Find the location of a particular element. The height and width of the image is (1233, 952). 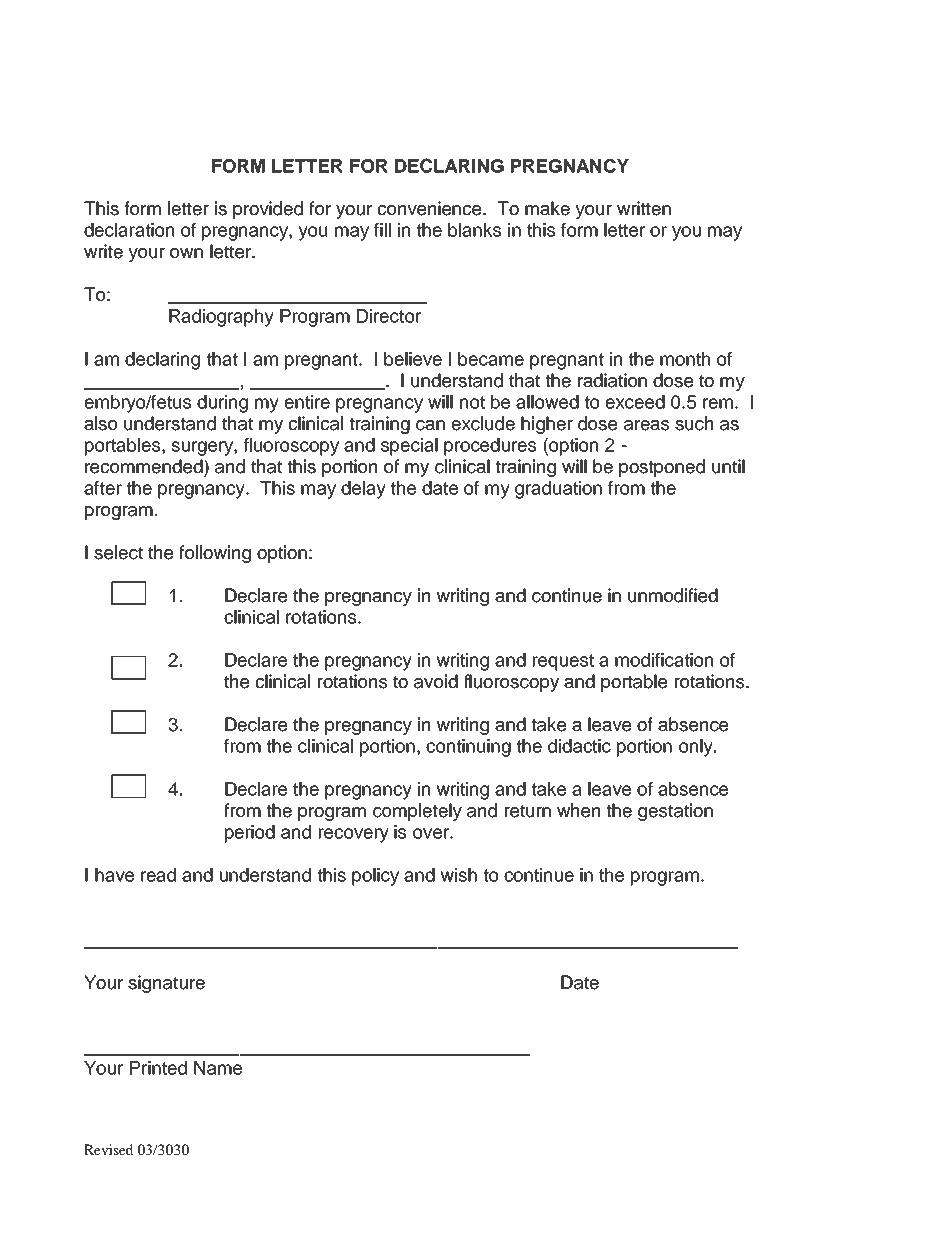

own is located at coordinates (186, 253).
